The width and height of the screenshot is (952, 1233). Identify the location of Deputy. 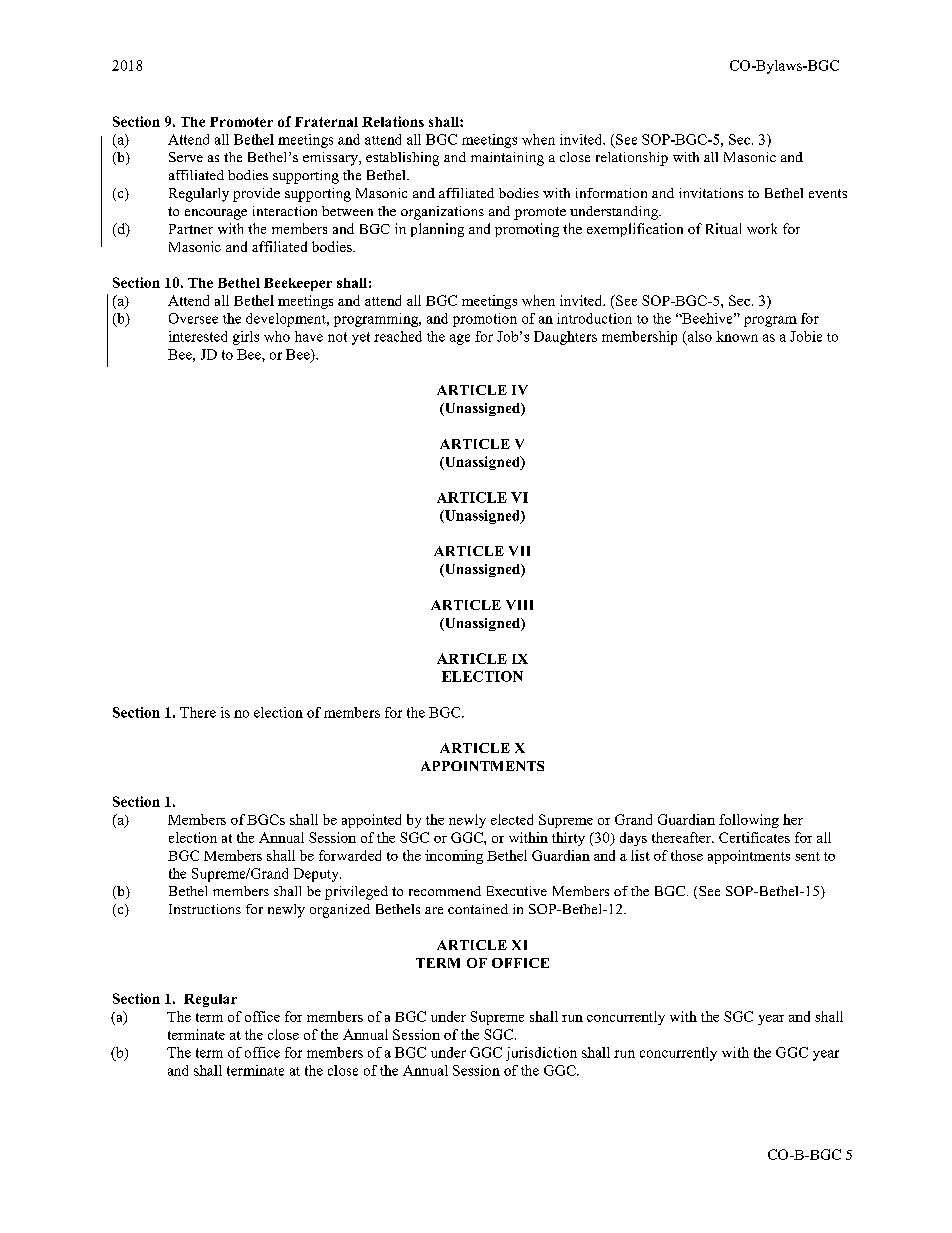
(317, 875).
